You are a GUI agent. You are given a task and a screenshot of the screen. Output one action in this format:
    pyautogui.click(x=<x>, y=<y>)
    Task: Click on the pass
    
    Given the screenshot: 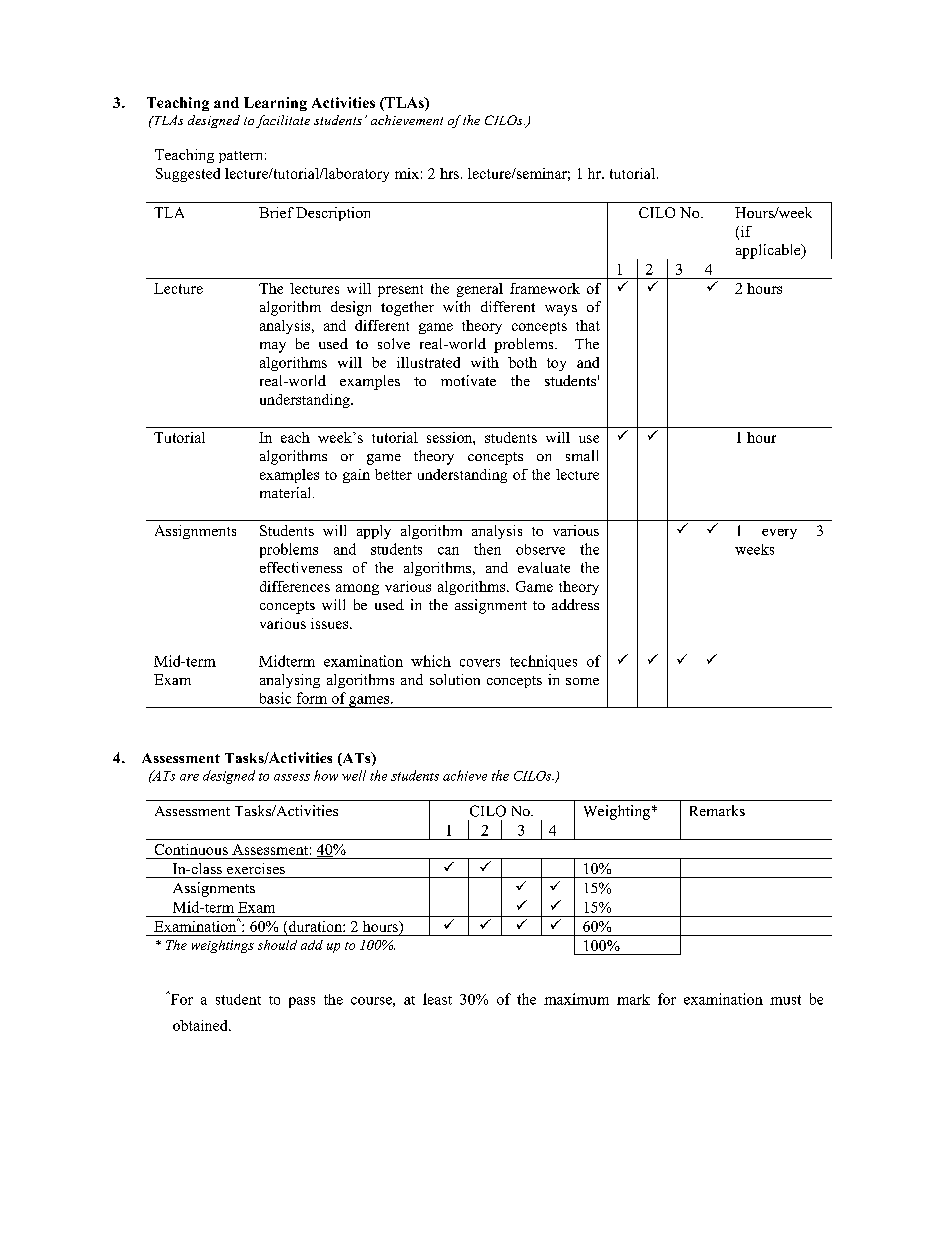 What is the action you would take?
    pyautogui.click(x=302, y=1002)
